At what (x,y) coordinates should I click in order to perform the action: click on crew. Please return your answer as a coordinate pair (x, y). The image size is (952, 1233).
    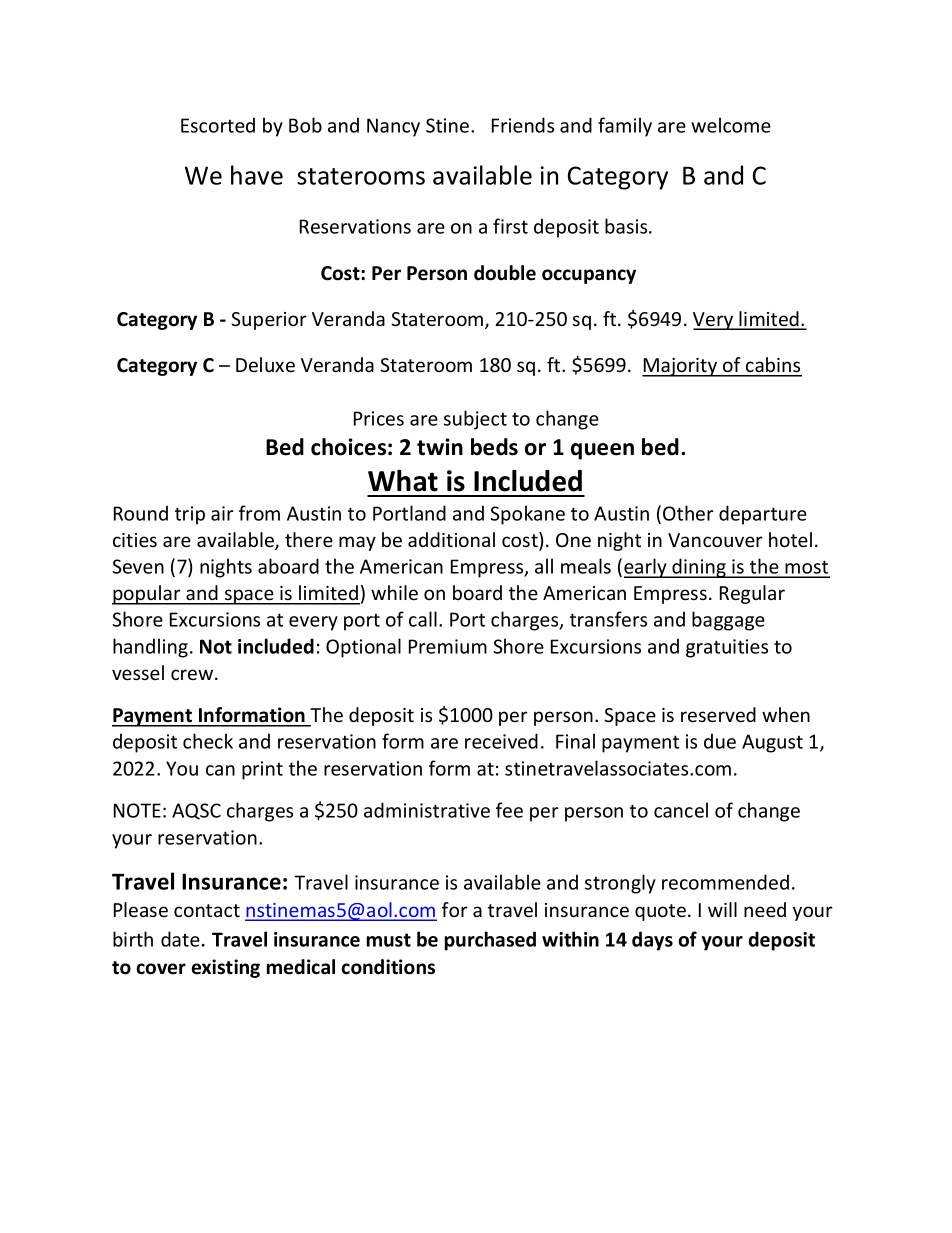
    Looking at the image, I should click on (193, 674).
